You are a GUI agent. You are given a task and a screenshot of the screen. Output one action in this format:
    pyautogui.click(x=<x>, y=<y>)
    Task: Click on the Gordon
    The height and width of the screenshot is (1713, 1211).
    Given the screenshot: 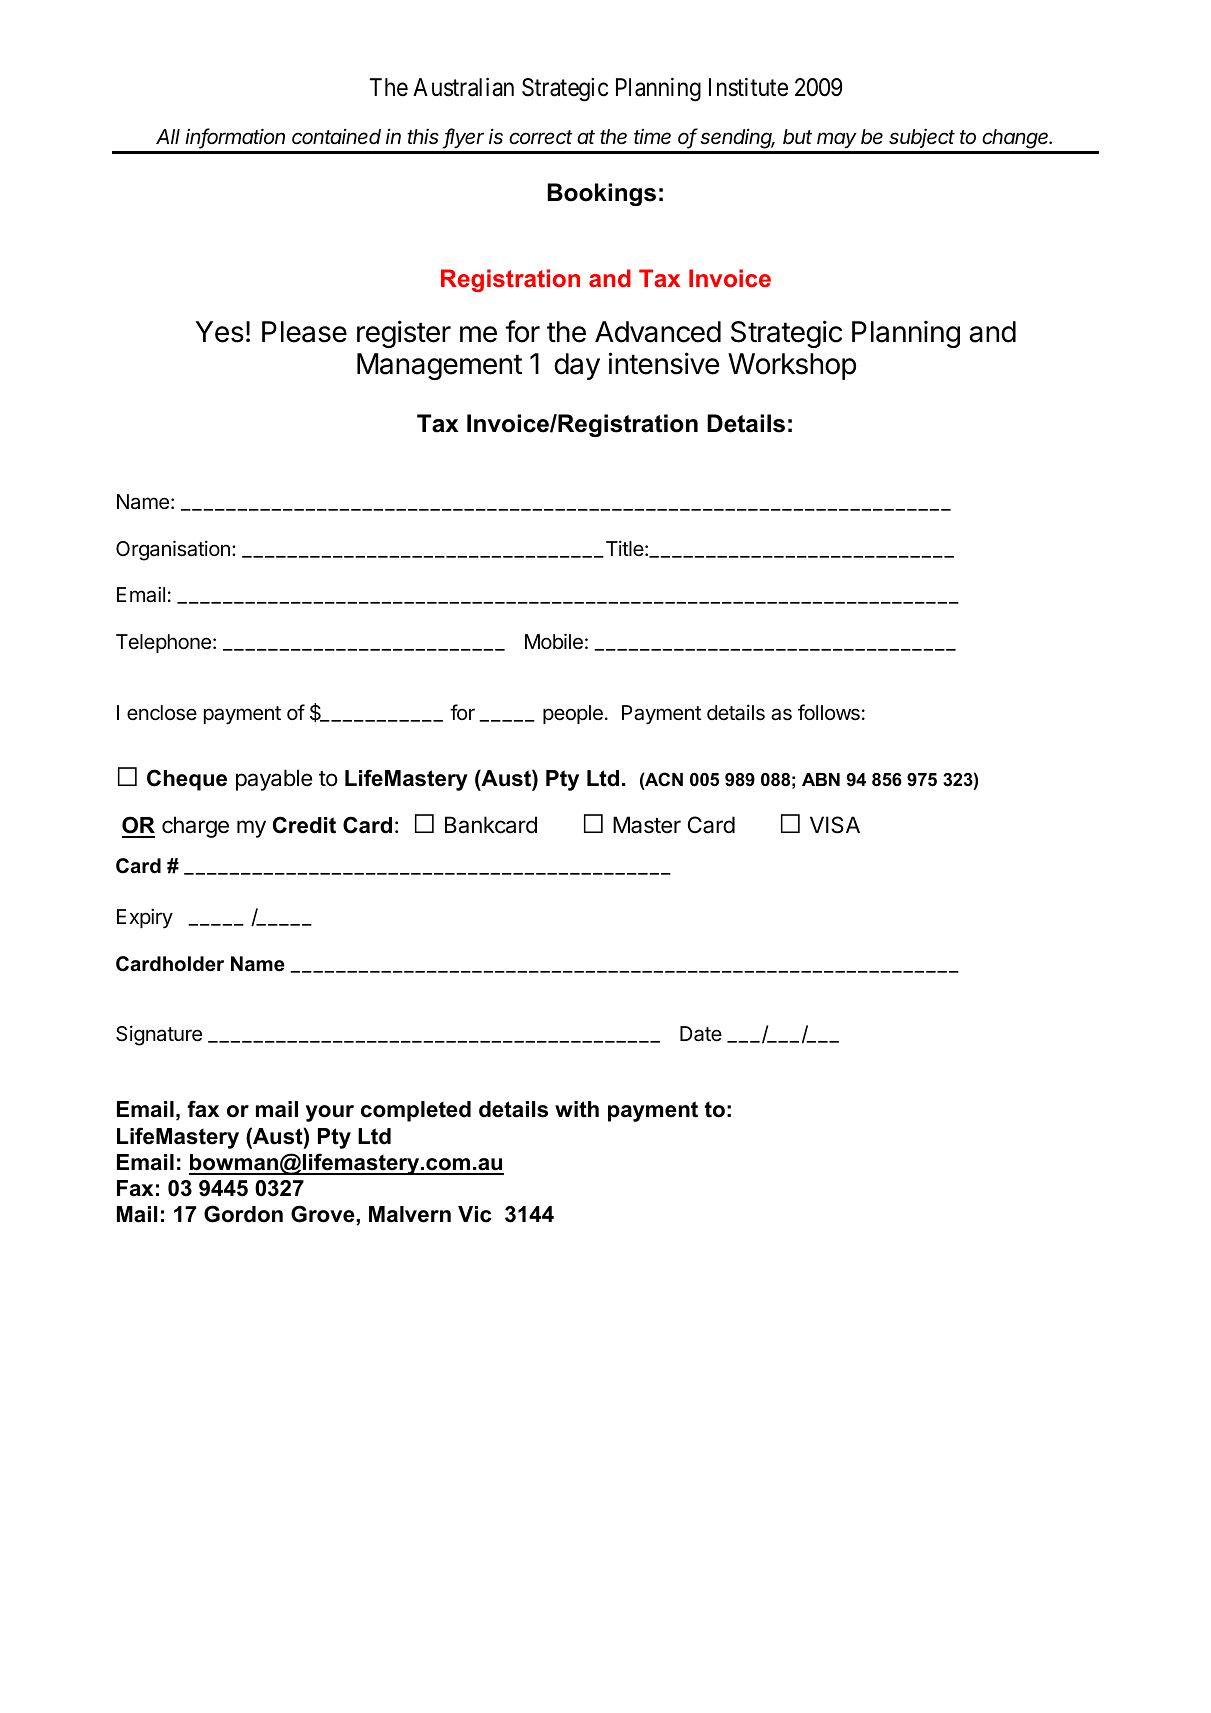 What is the action you would take?
    pyautogui.click(x=243, y=1214)
